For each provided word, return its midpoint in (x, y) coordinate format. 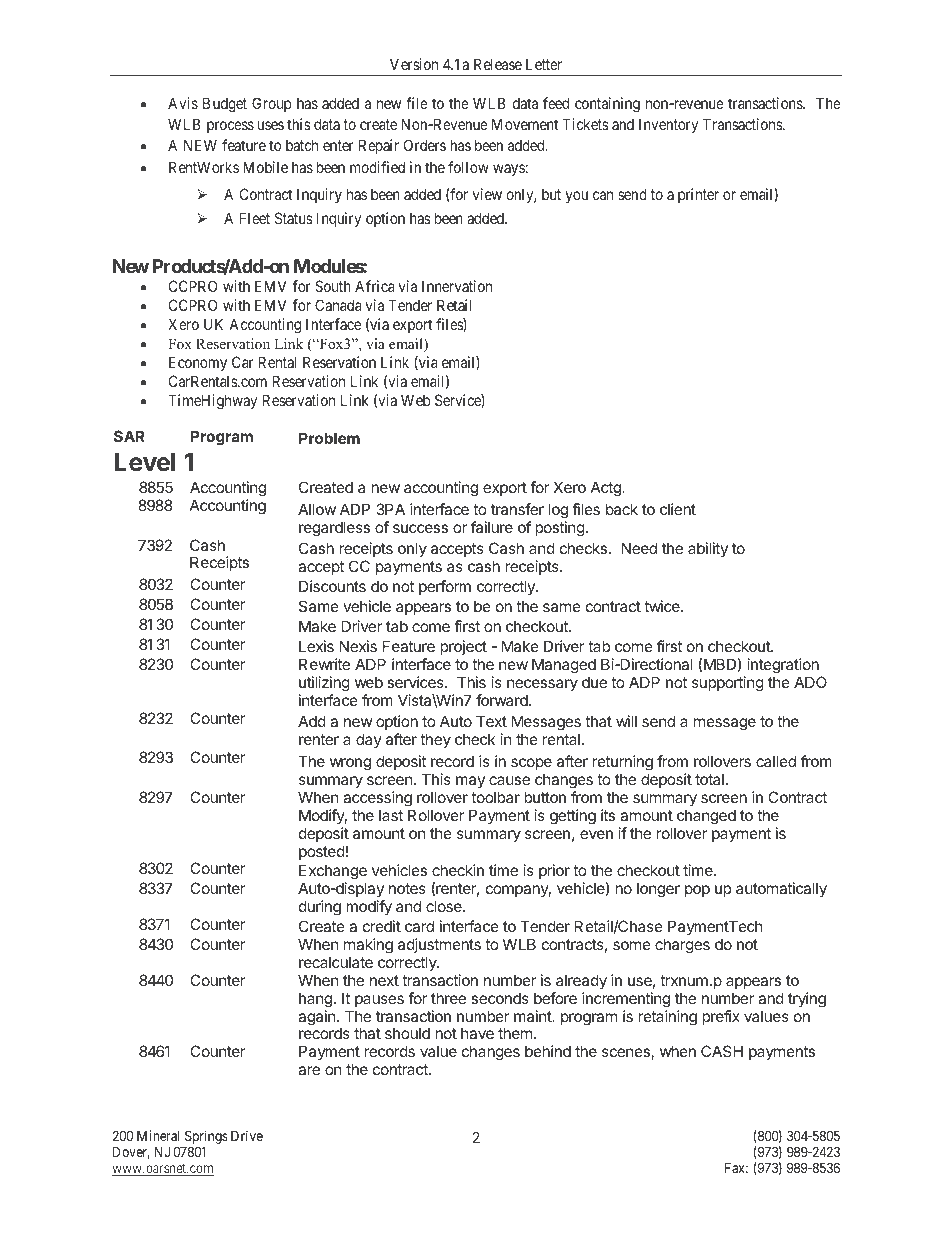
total (709, 779)
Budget (225, 105)
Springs (205, 1138)
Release (498, 64)
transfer (517, 509)
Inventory (668, 125)
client (678, 509)
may (470, 782)
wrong (350, 764)
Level (145, 462)
